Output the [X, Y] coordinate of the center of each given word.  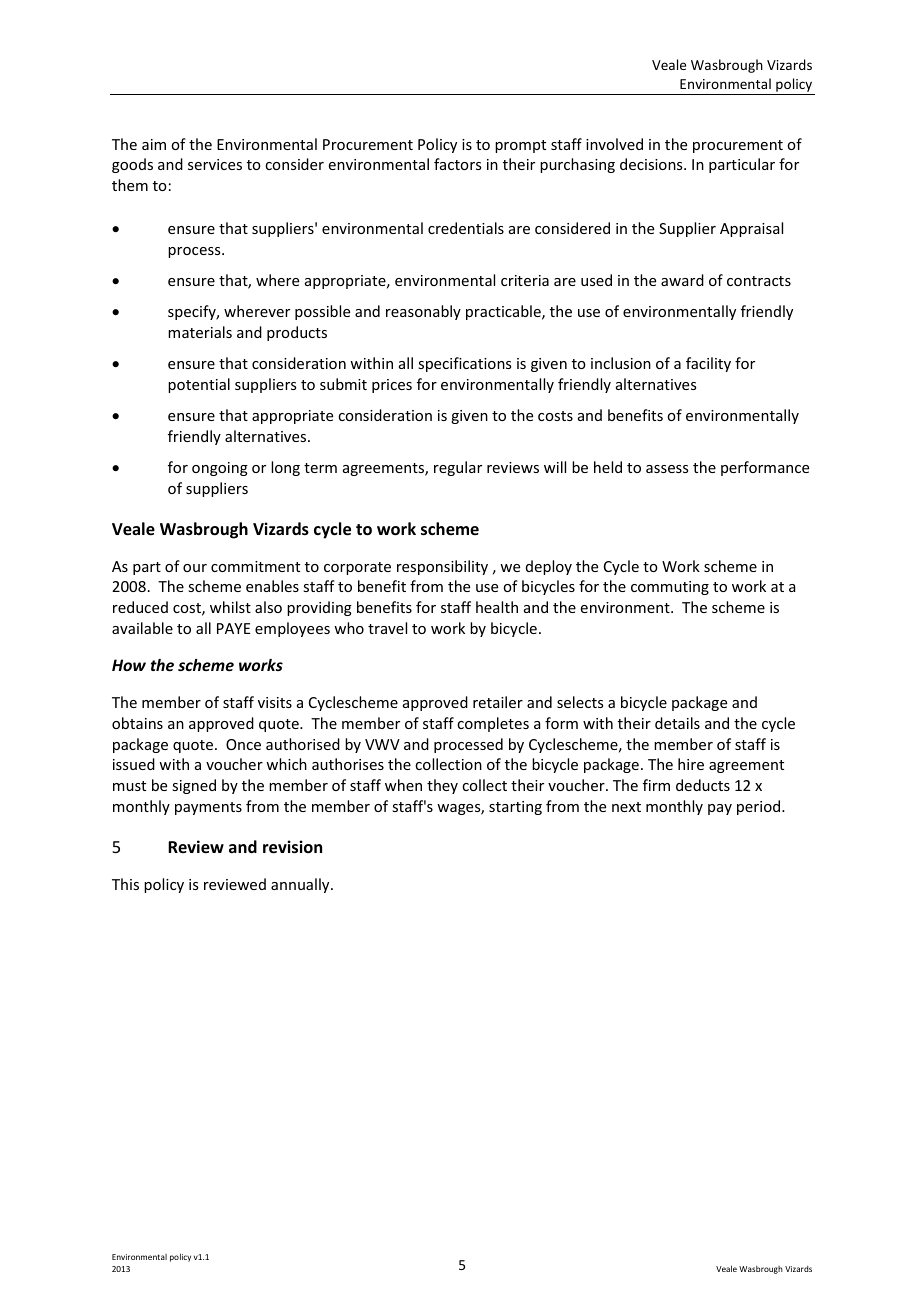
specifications [464, 364]
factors [457, 164]
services [215, 164]
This [125, 884]
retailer [498, 702]
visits [275, 702]
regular [458, 468]
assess [667, 469]
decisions [652, 164]
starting [515, 808]
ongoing [220, 469]
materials [200, 332]
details [677, 723]
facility [708, 364]
